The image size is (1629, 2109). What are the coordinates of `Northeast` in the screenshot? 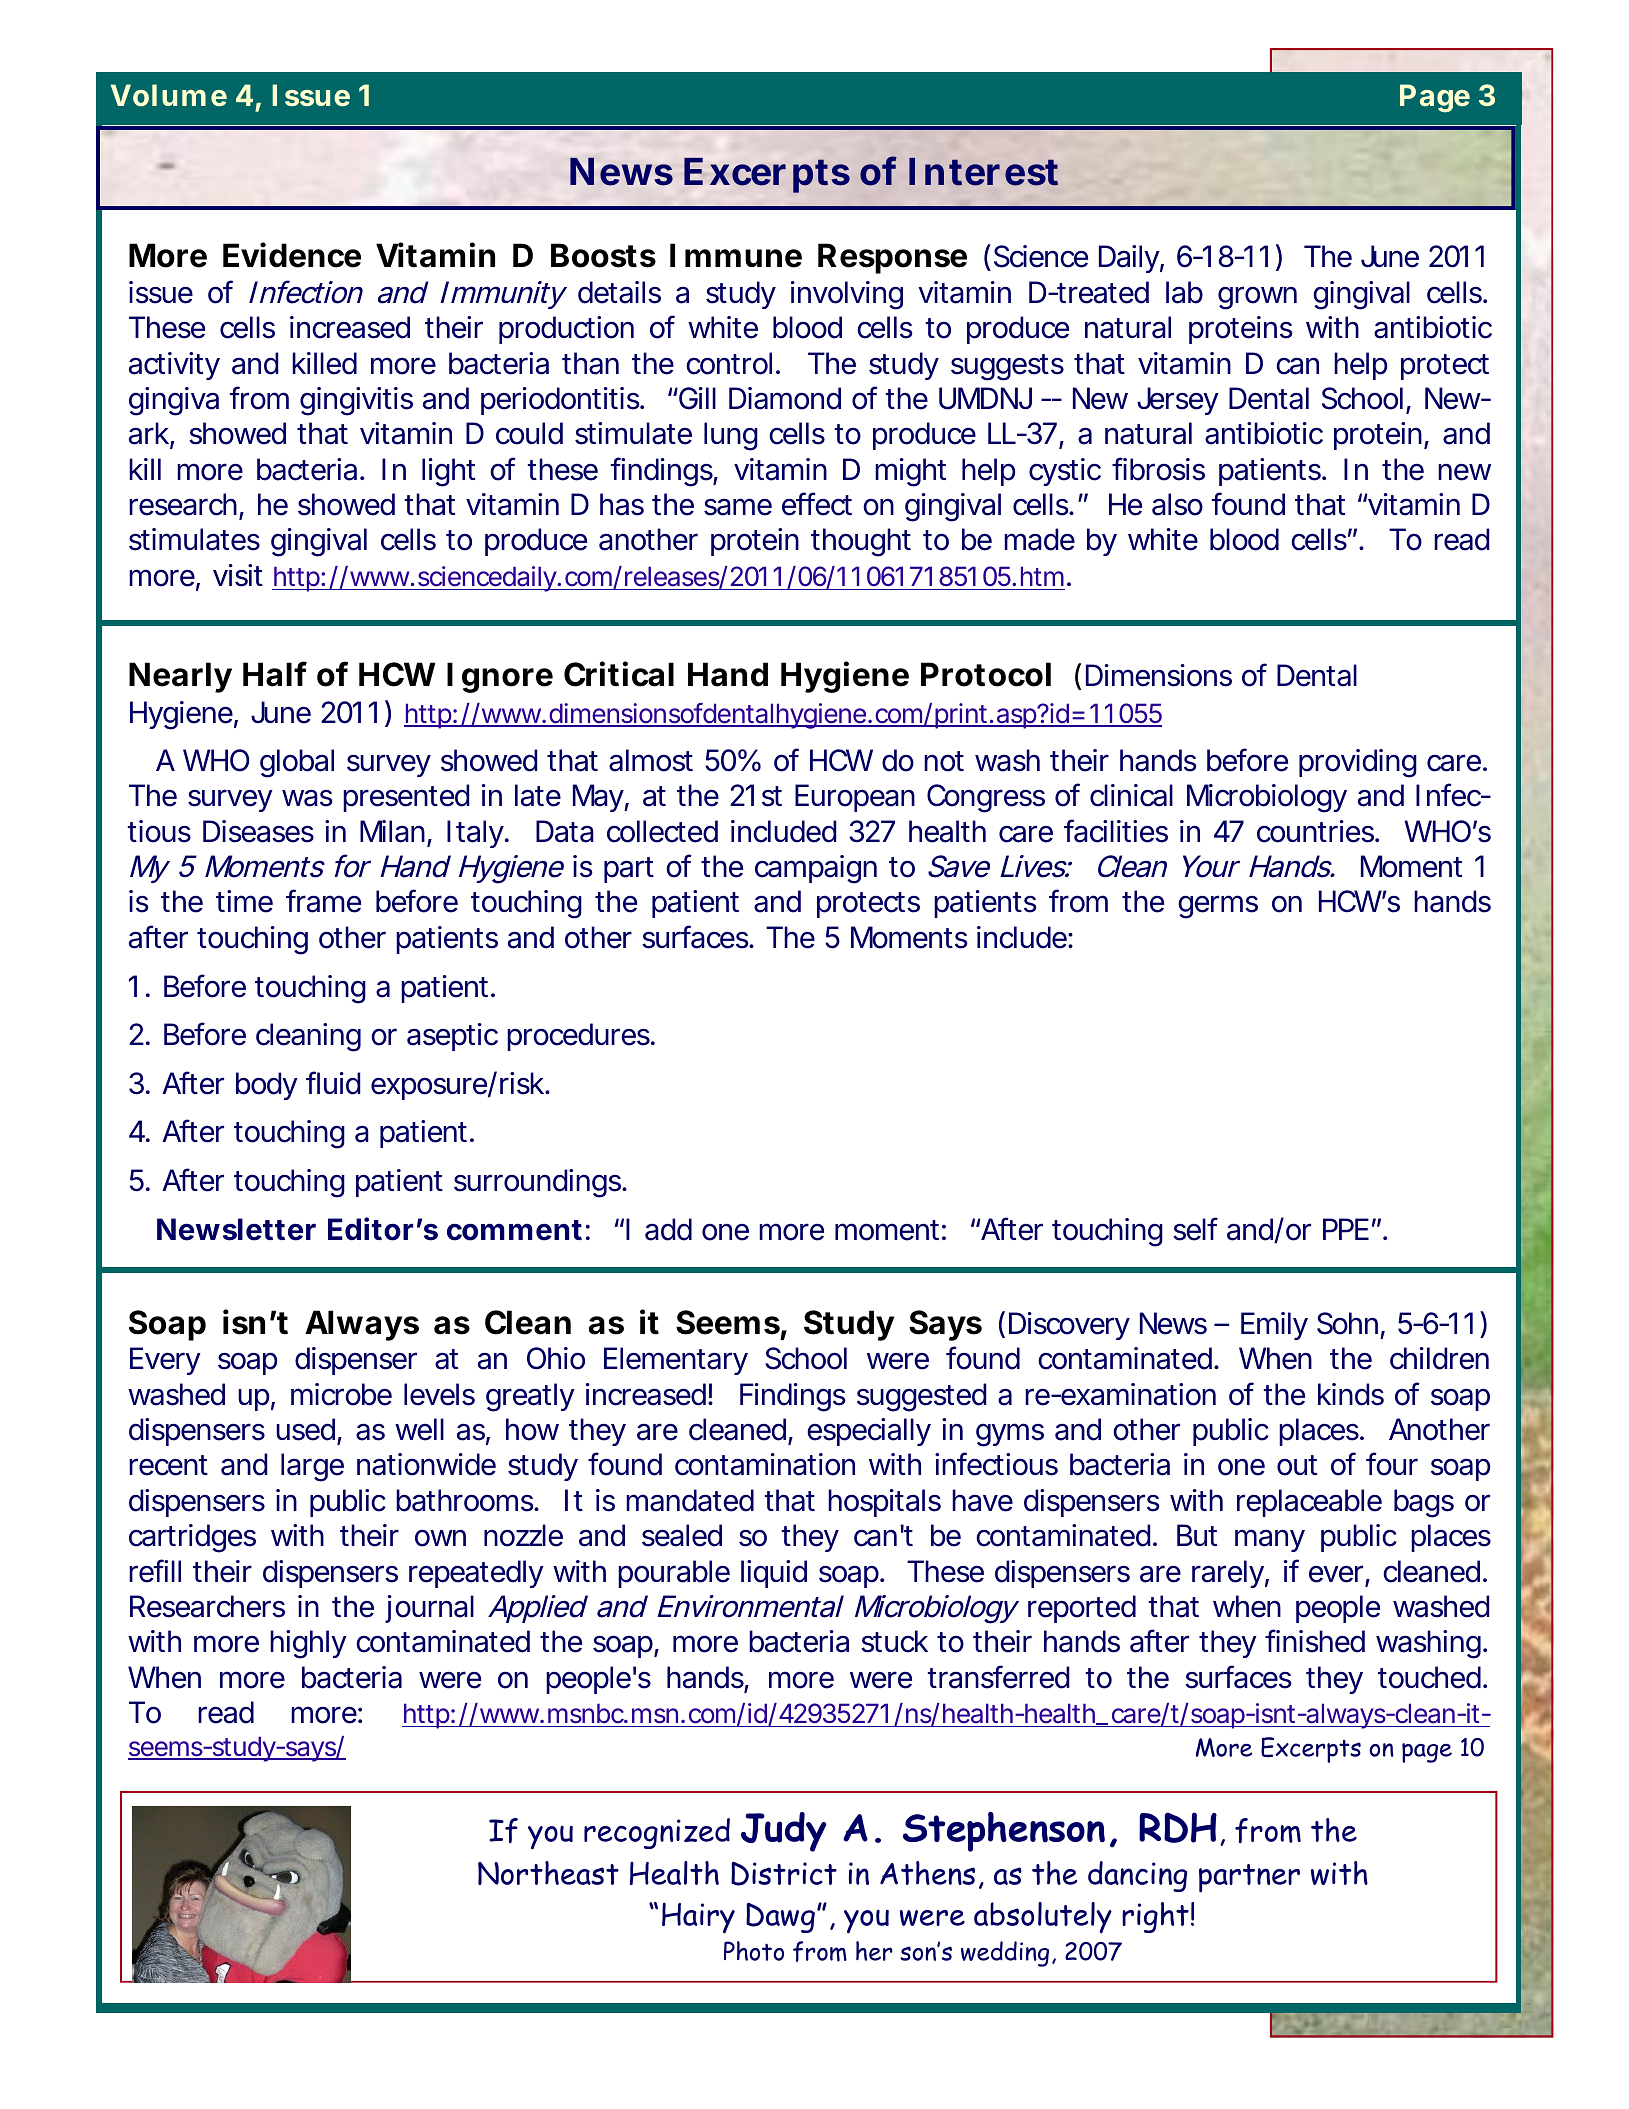 It's located at (548, 1873).
